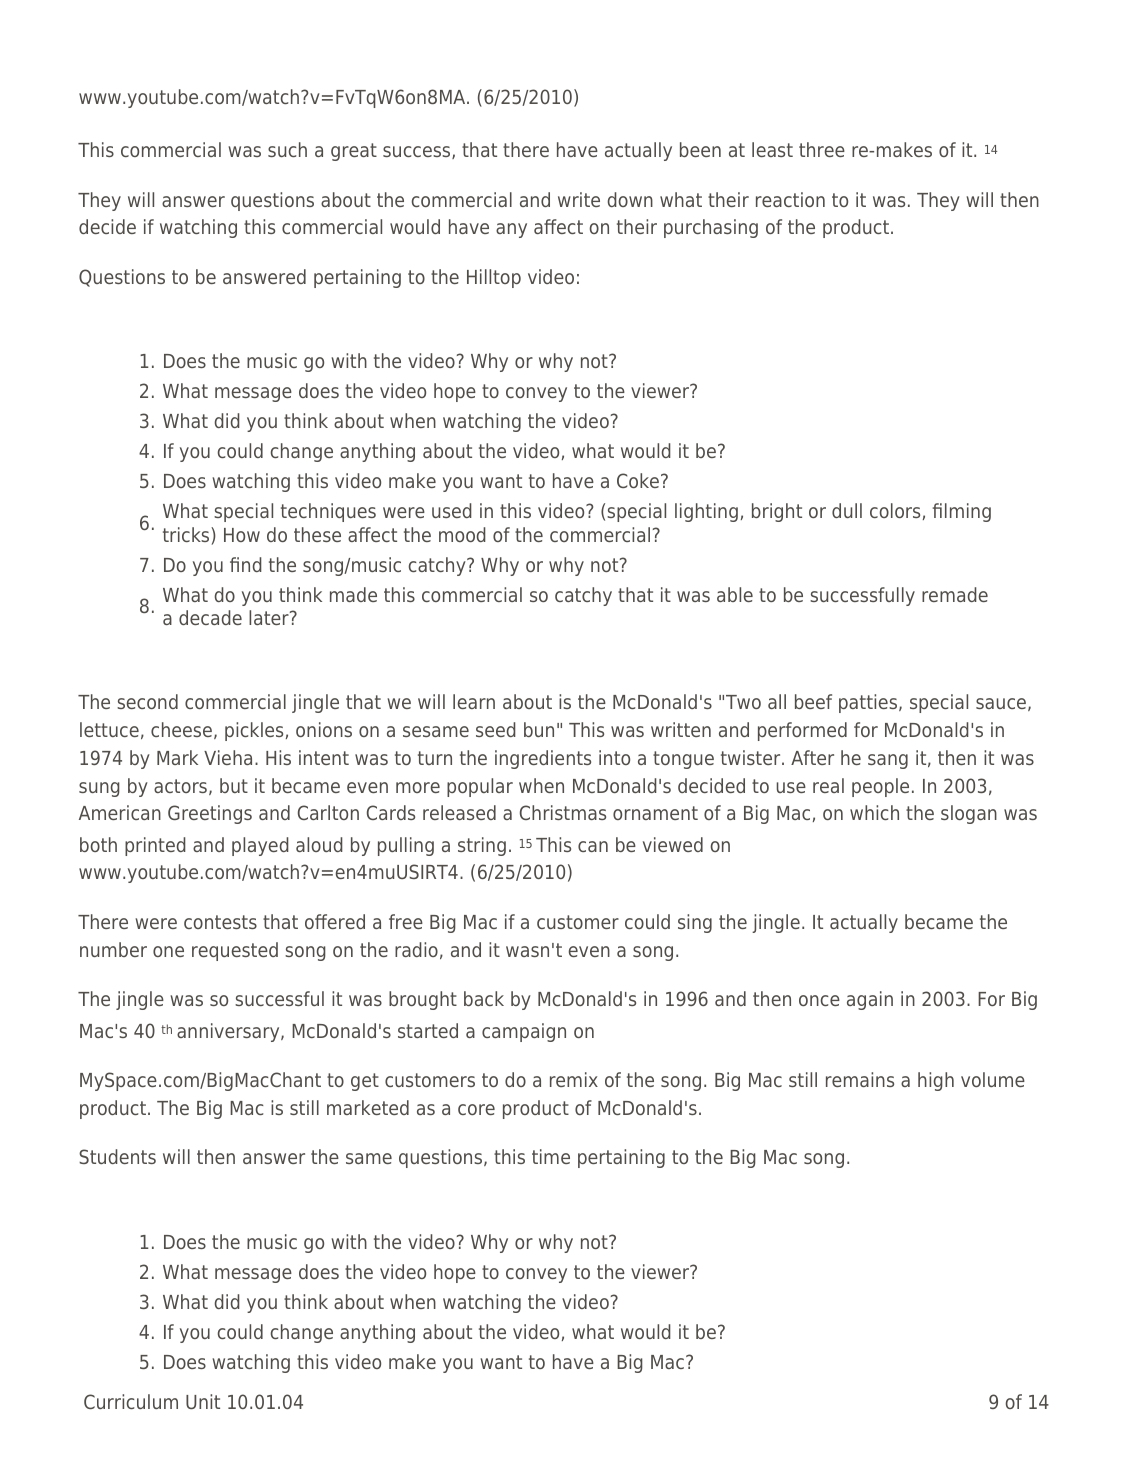 This screenshot has width=1133, height=1466. What do you see at coordinates (822, 149) in the screenshot?
I see `three` at bounding box center [822, 149].
